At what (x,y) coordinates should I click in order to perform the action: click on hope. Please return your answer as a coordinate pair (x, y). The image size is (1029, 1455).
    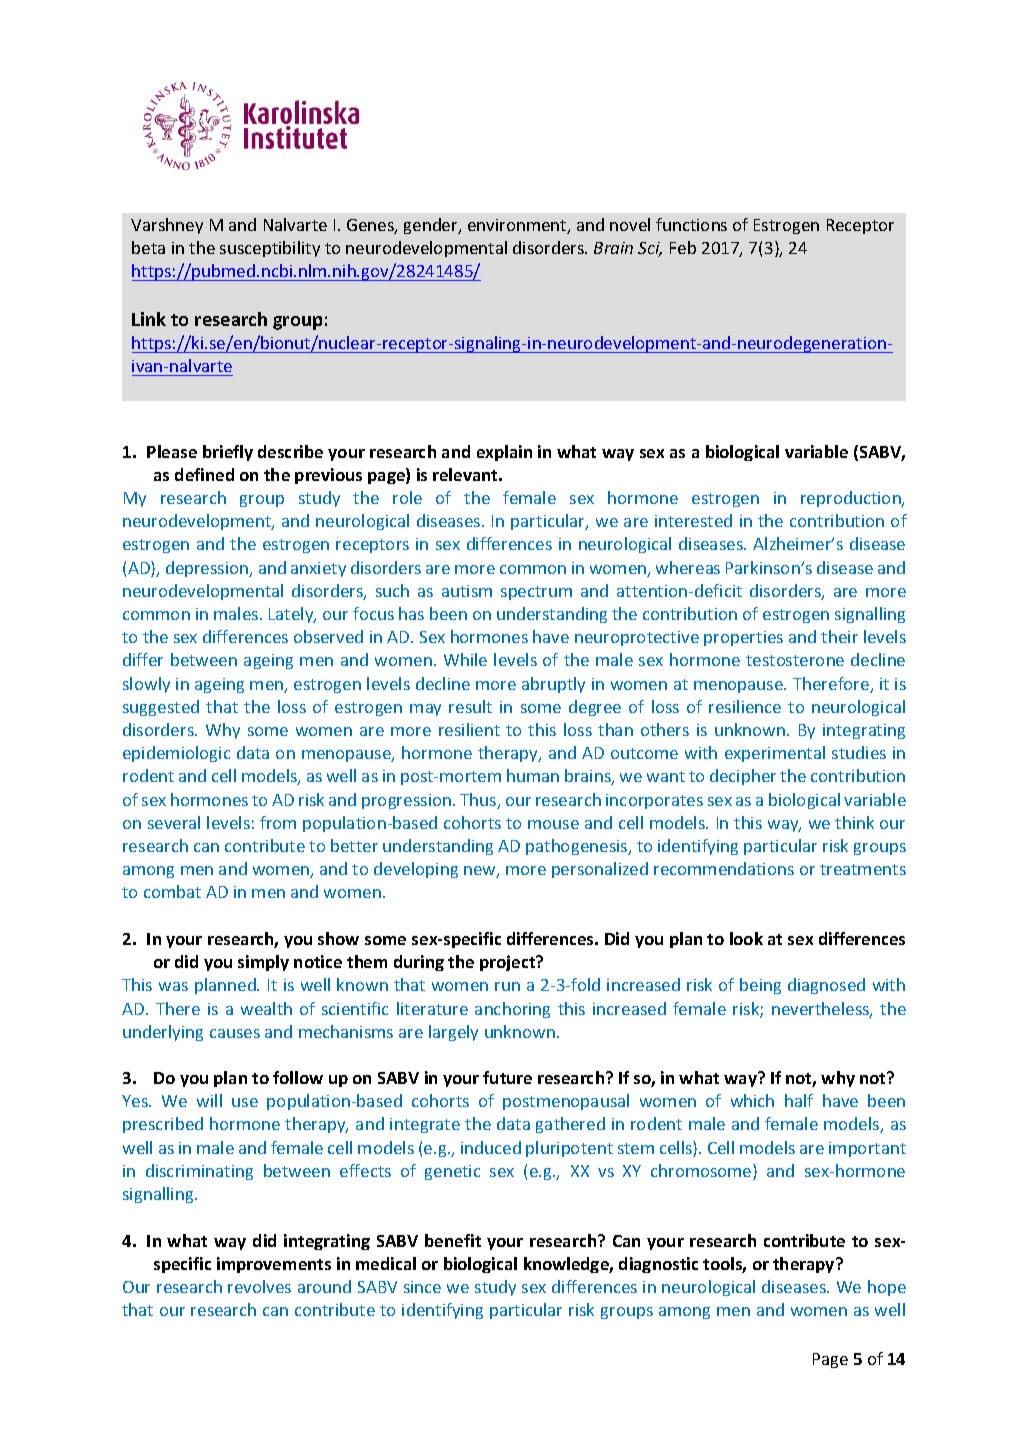
    Looking at the image, I should click on (887, 1288).
